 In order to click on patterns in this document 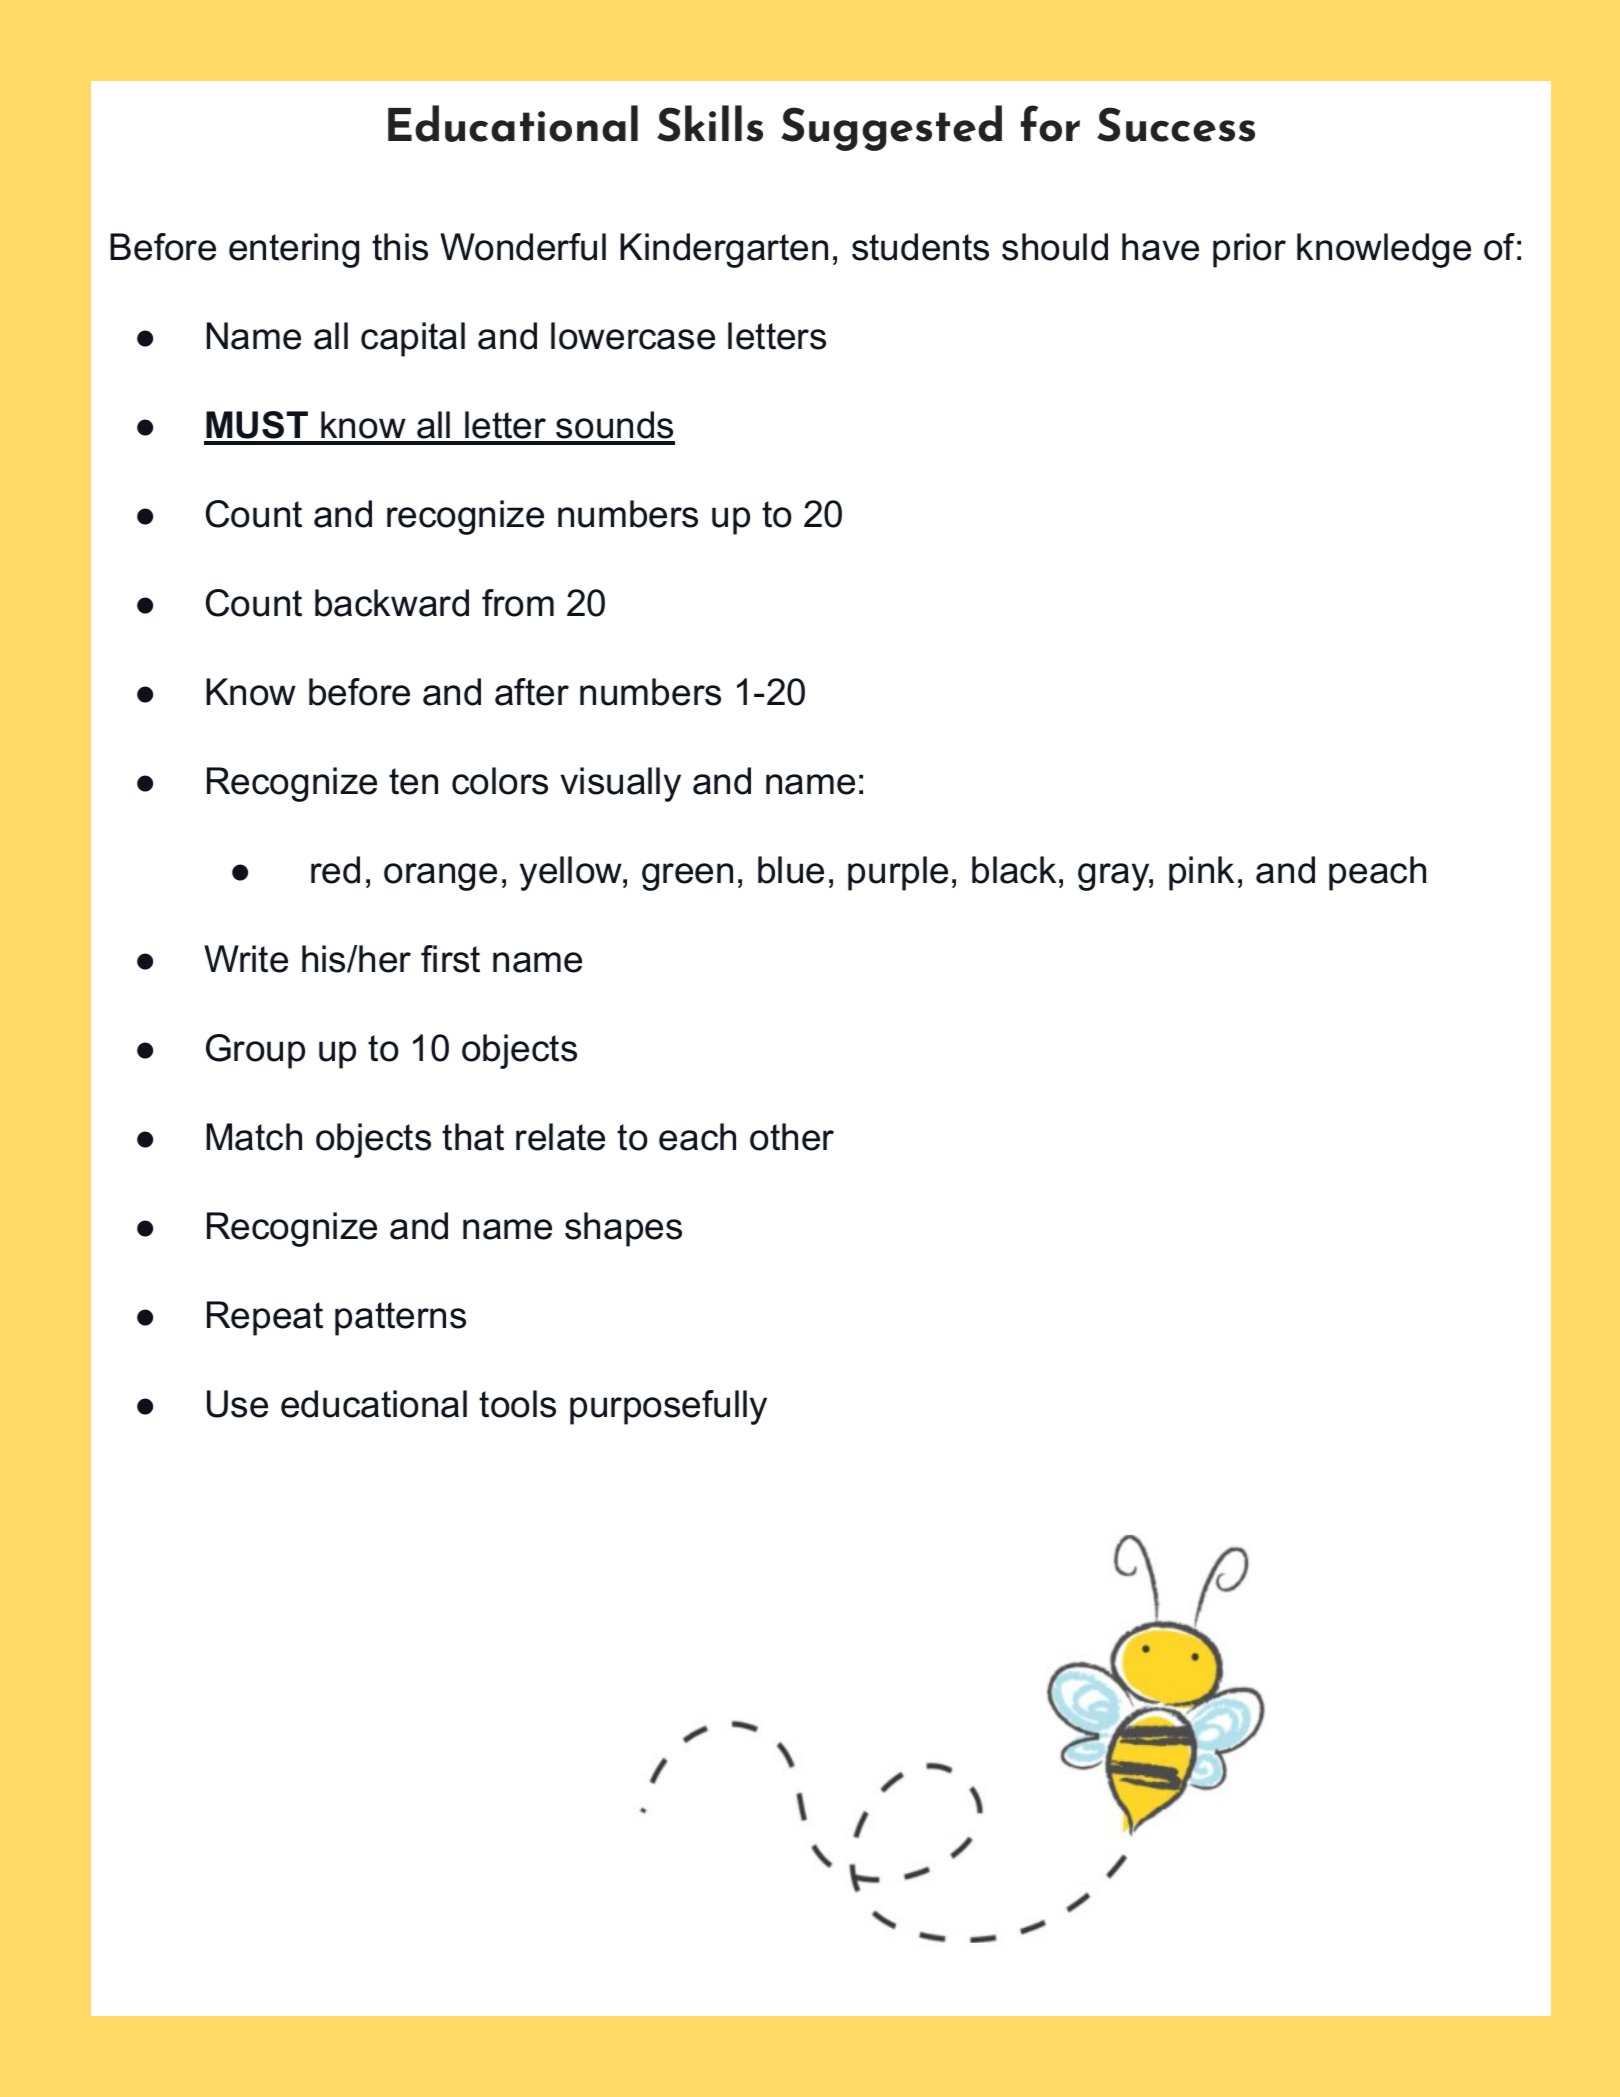, I will do `click(400, 1319)`.
